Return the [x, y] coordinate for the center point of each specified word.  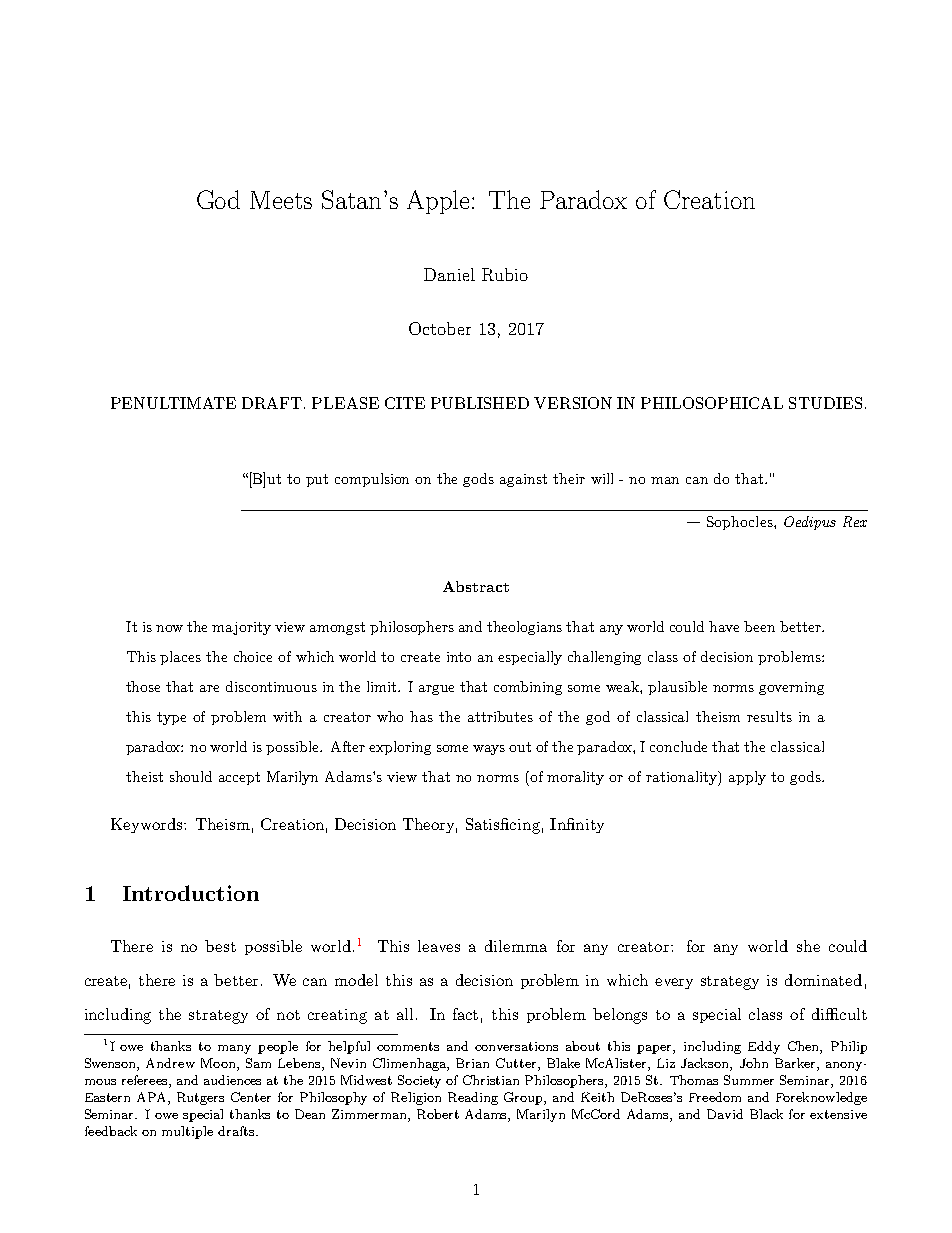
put [317, 480]
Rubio [505, 274]
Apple [440, 202]
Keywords [148, 825]
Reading [473, 1098]
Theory [430, 825]
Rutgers [200, 1098]
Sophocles [741, 523]
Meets [281, 200]
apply [747, 778]
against [523, 480]
